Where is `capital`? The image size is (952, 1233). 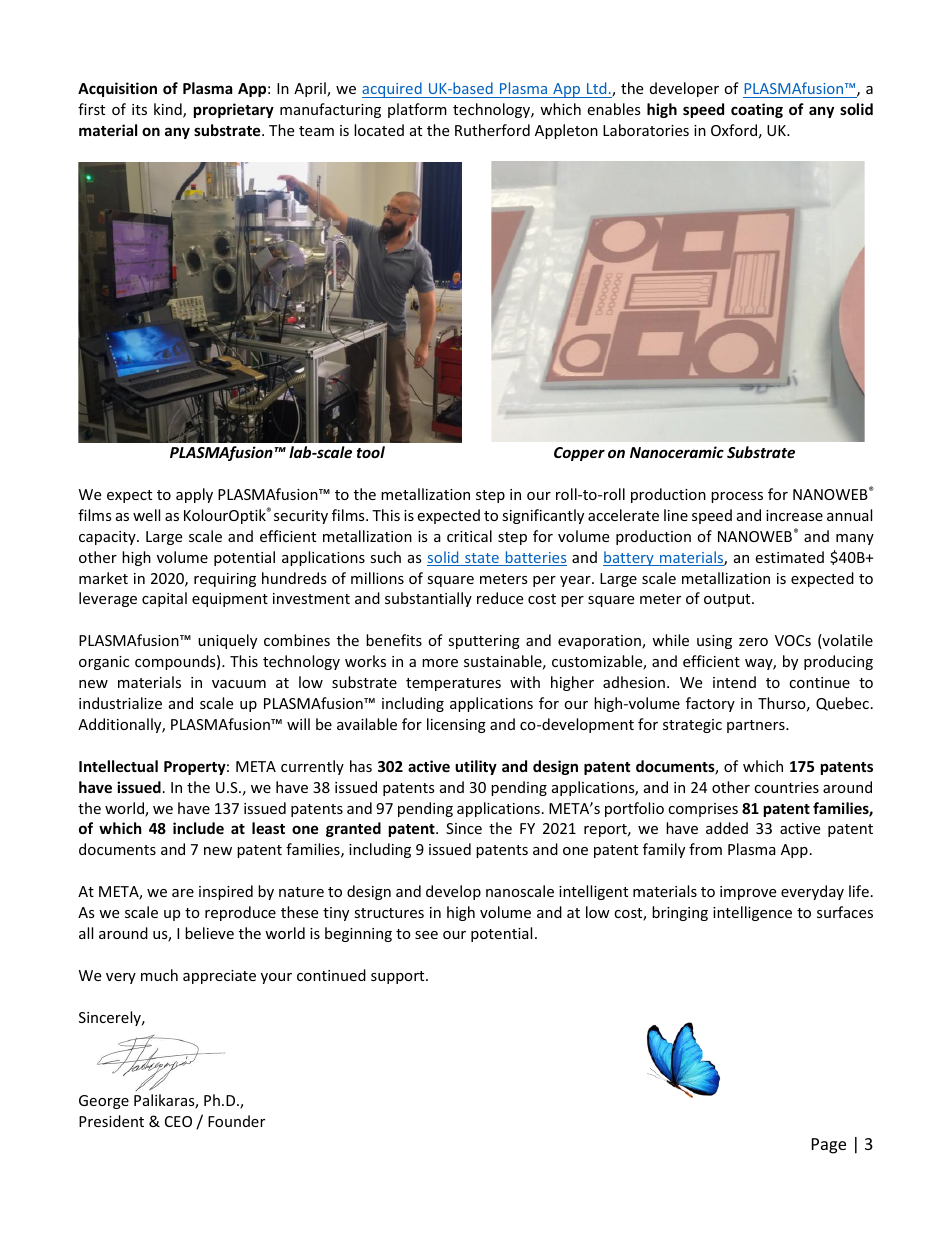 capital is located at coordinates (164, 599).
